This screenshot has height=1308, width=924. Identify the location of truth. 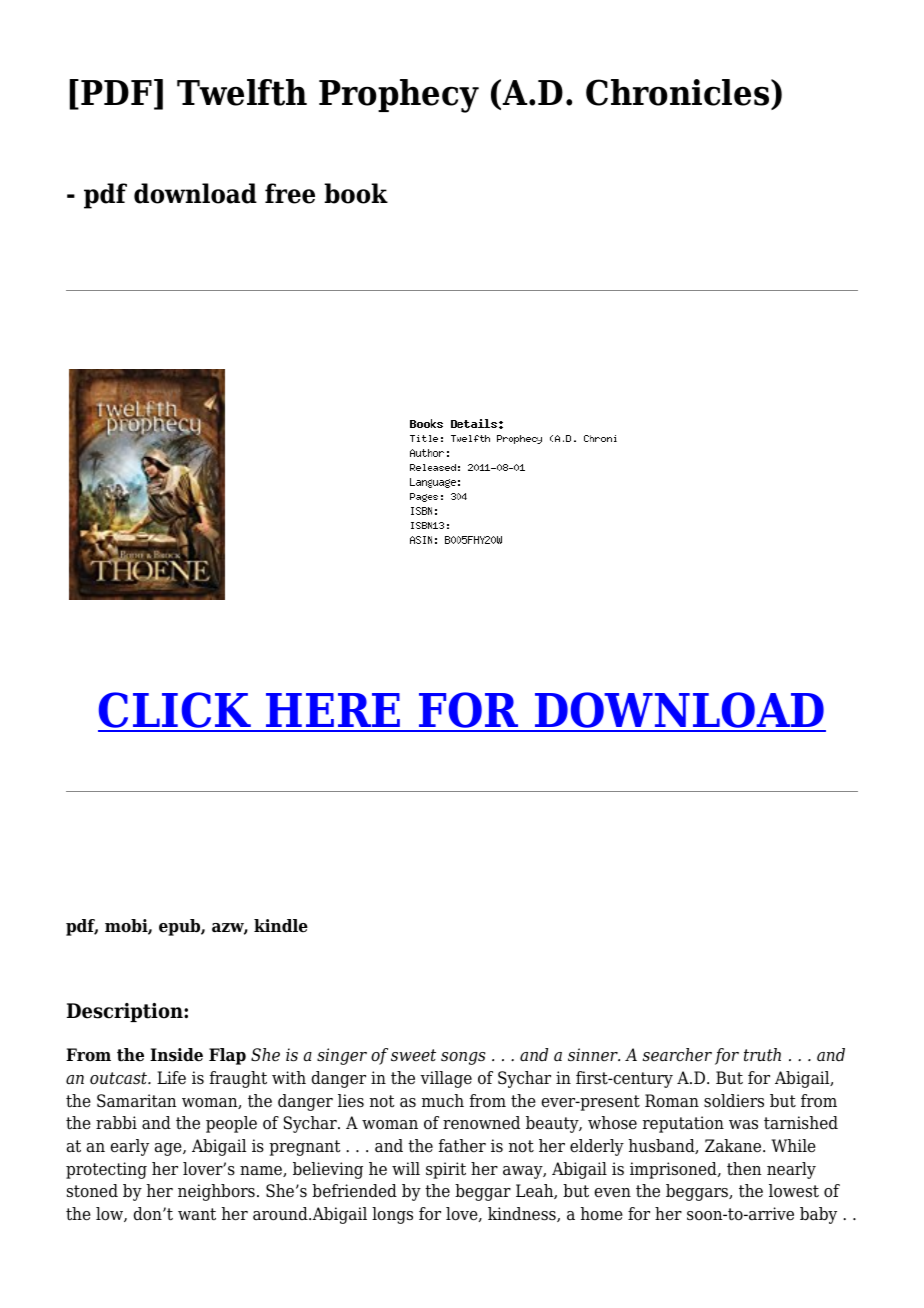
(762, 1055).
